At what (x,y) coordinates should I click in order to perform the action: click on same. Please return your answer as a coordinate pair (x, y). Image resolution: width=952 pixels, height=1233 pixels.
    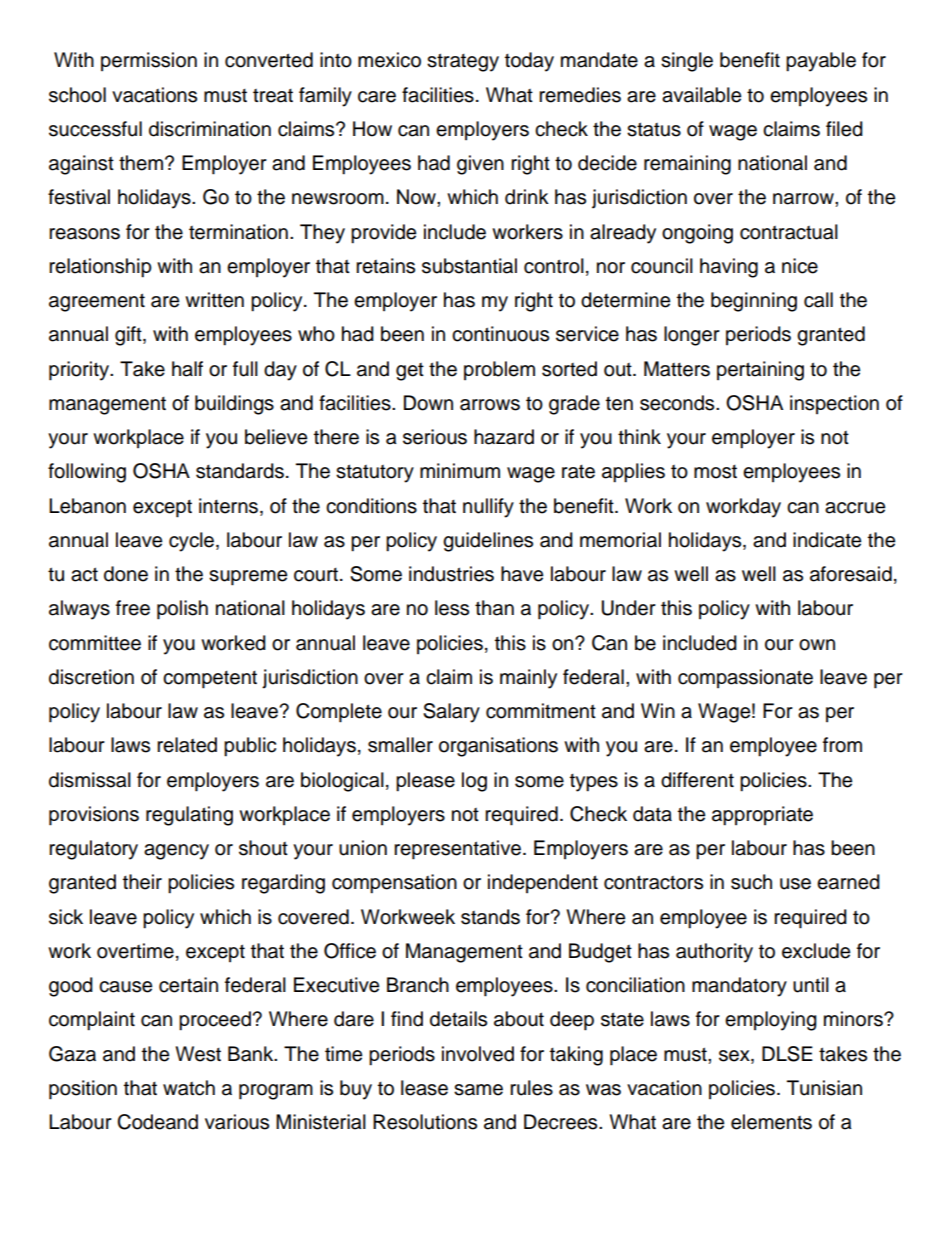
    Looking at the image, I should click on (478, 1090).
